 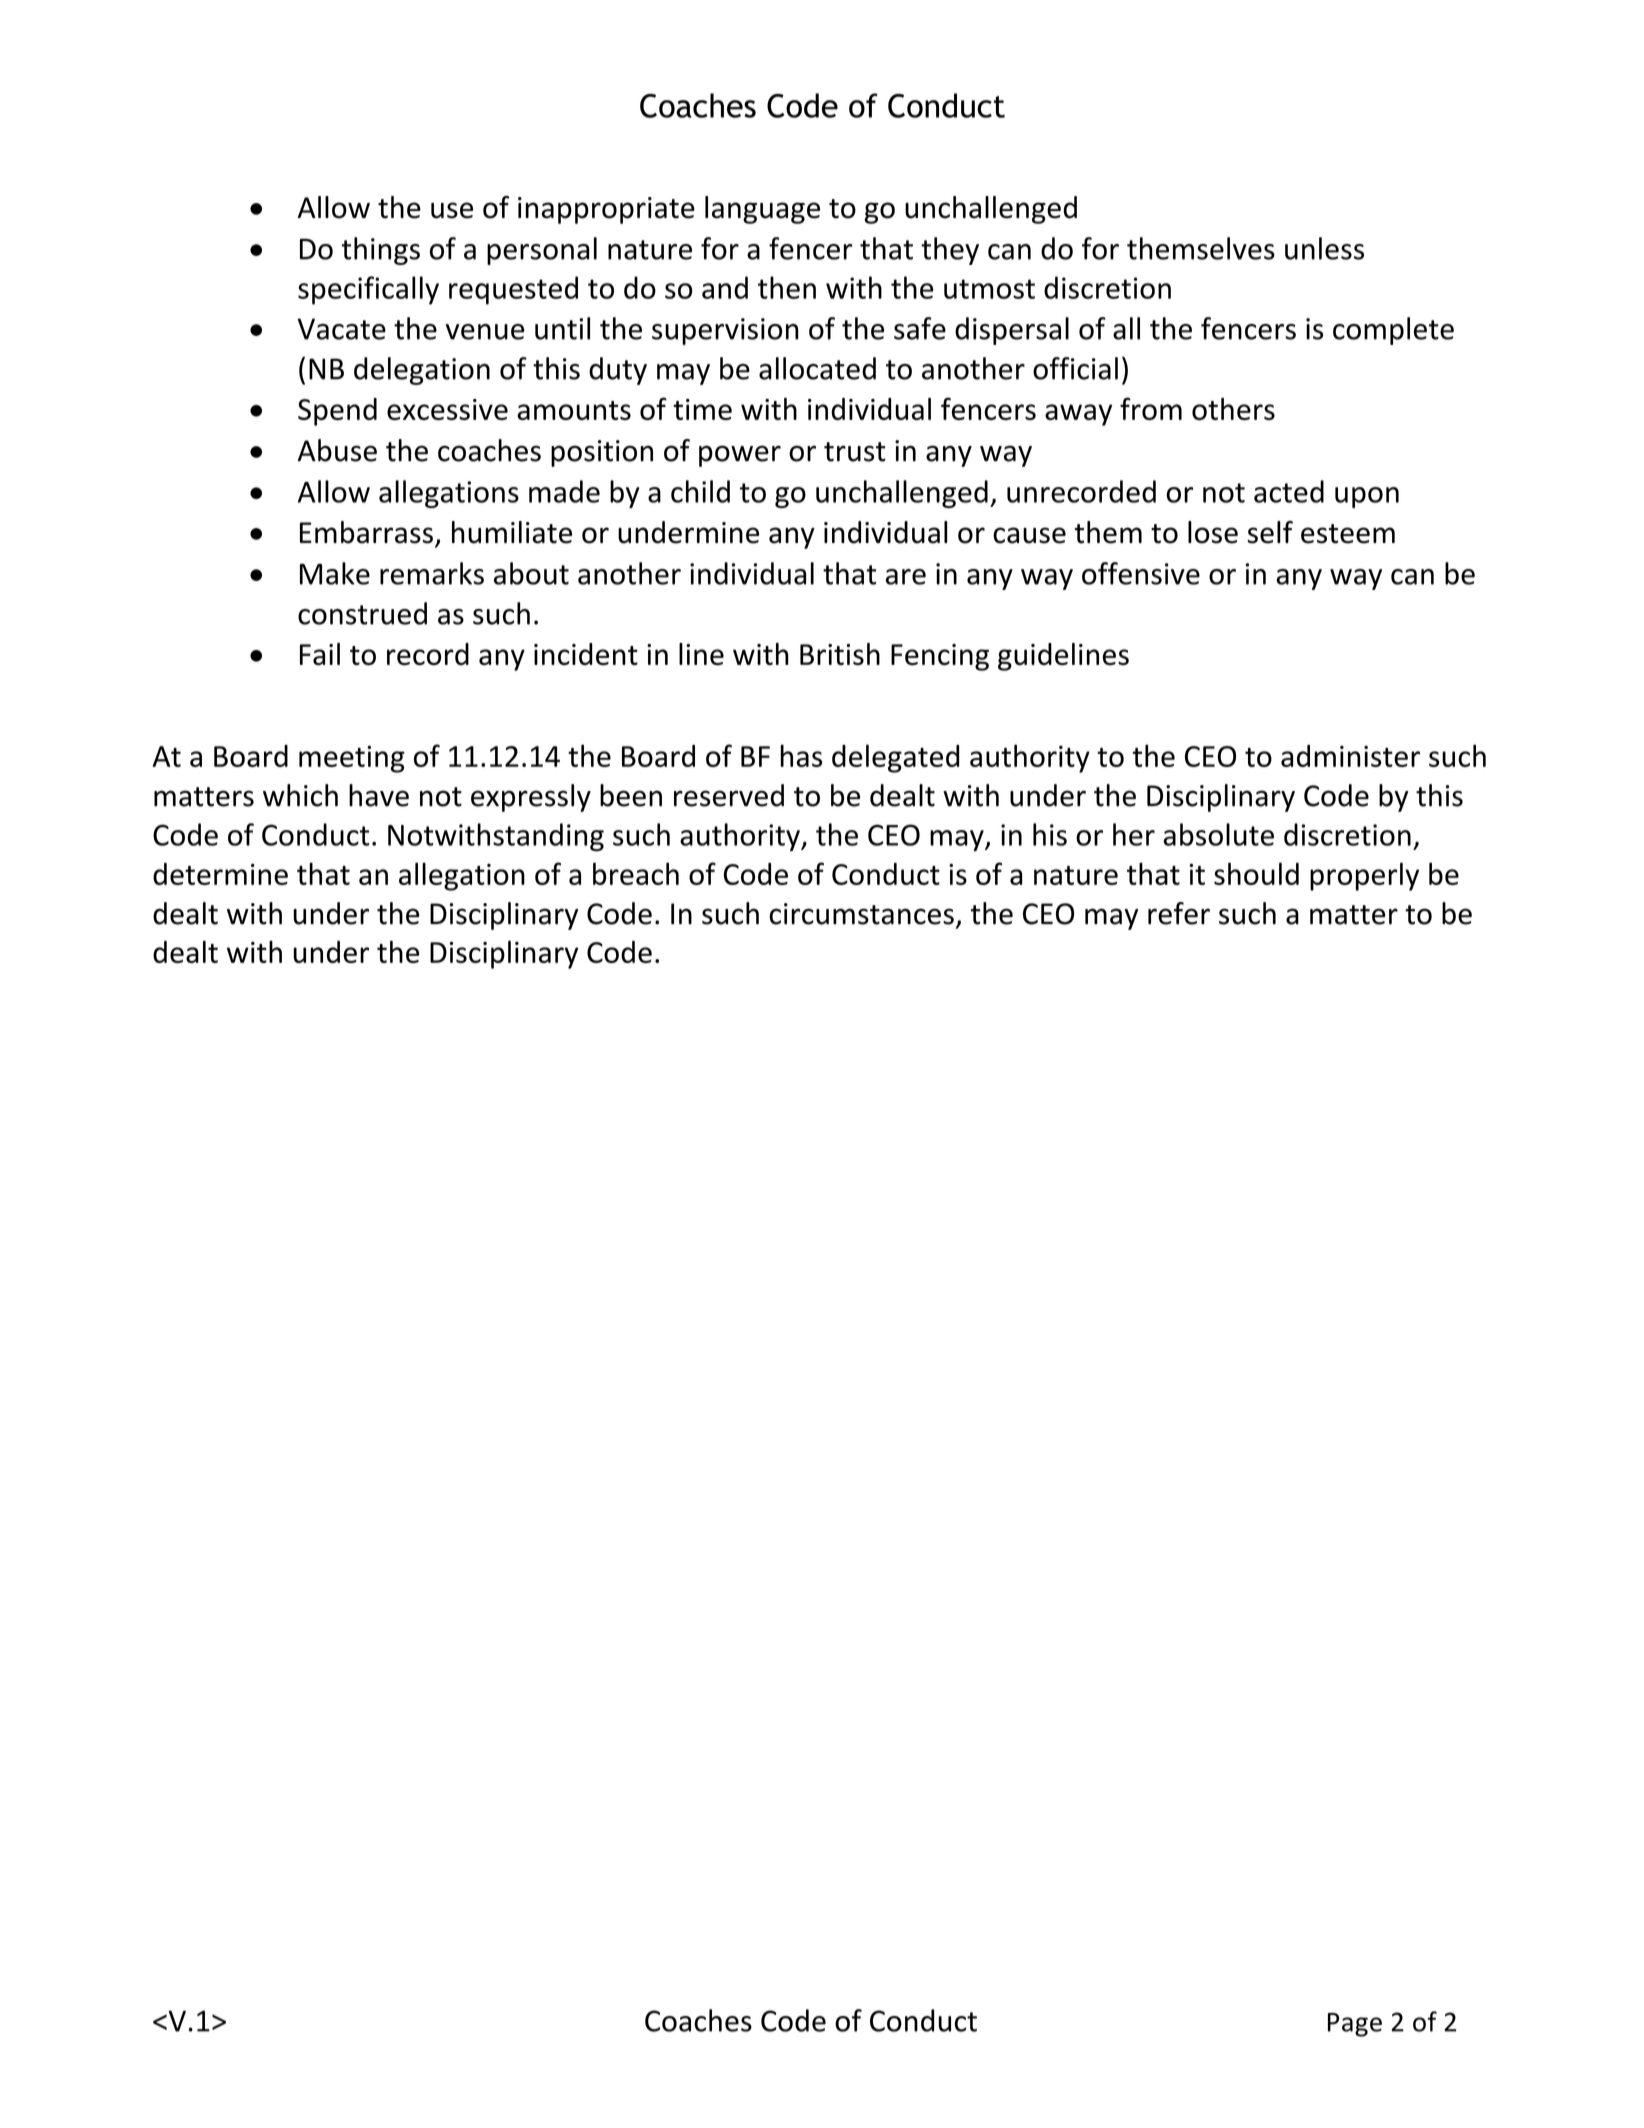 What do you see at coordinates (729, 795) in the document?
I see `reserved` at bounding box center [729, 795].
